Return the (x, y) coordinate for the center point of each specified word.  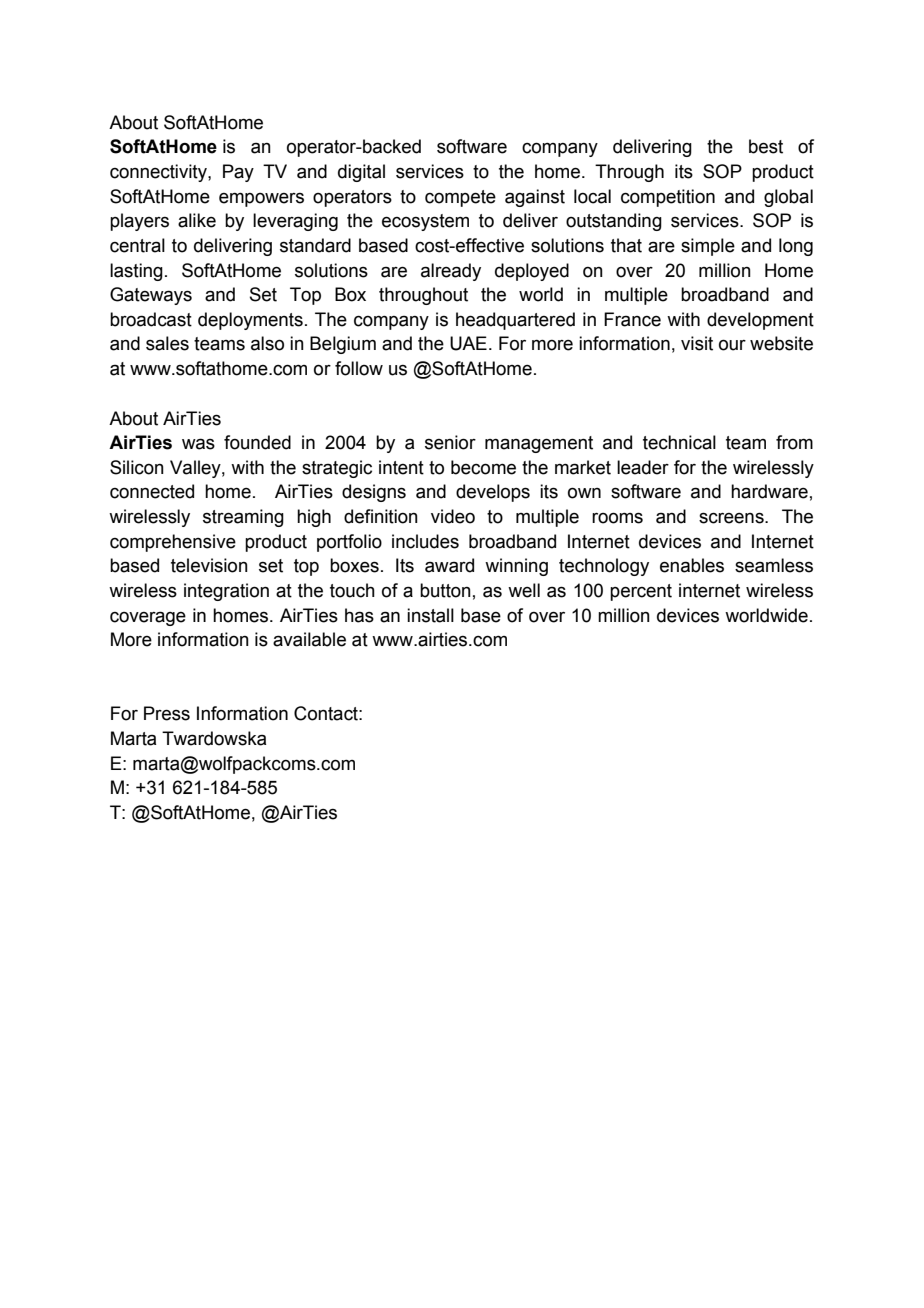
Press (167, 713)
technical (679, 442)
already (451, 272)
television (209, 565)
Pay (238, 173)
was (198, 444)
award (449, 565)
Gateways (151, 296)
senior (450, 442)
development (760, 321)
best (766, 146)
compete (460, 198)
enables (692, 565)
